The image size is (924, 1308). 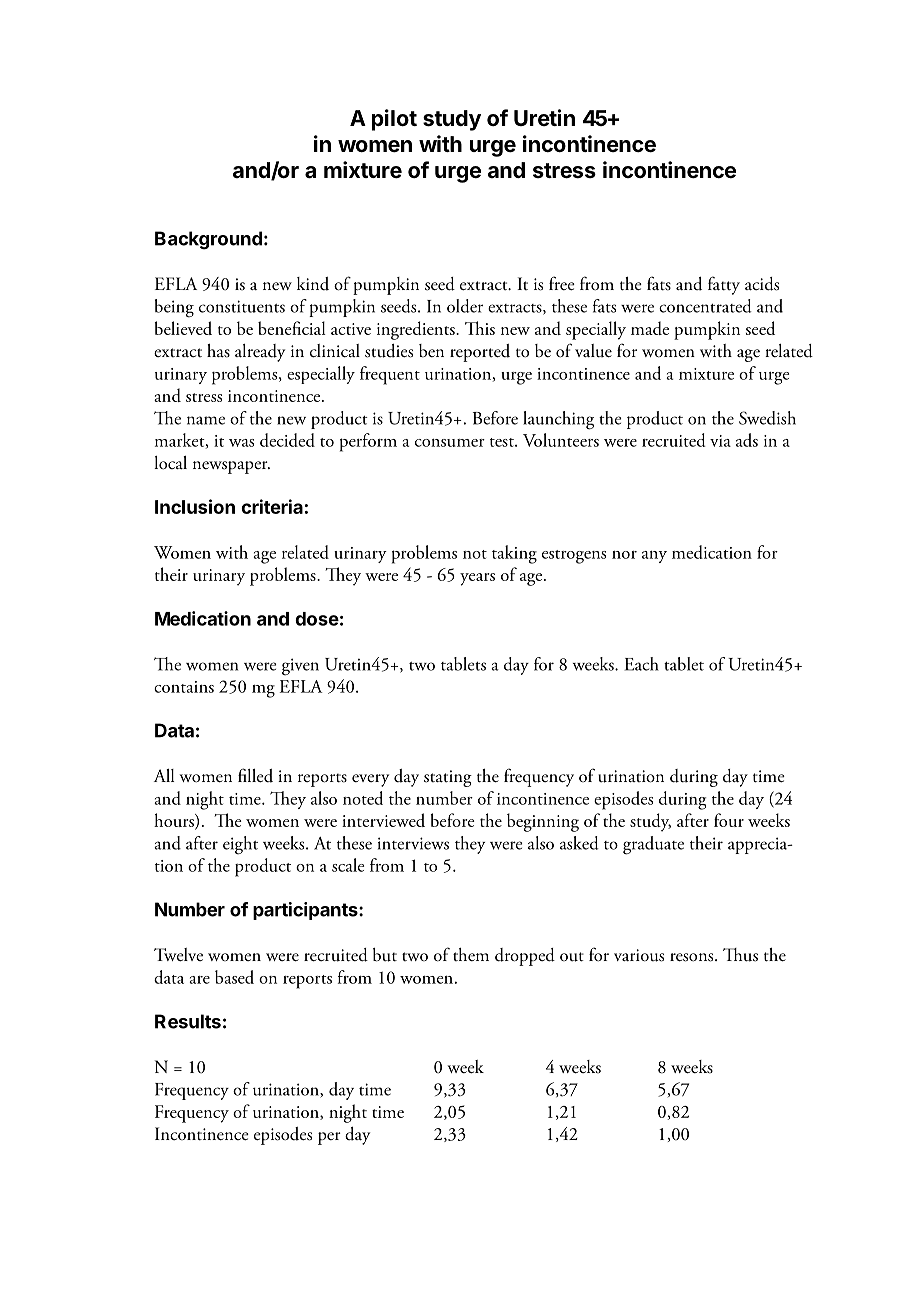 I want to click on any, so click(x=654, y=557).
